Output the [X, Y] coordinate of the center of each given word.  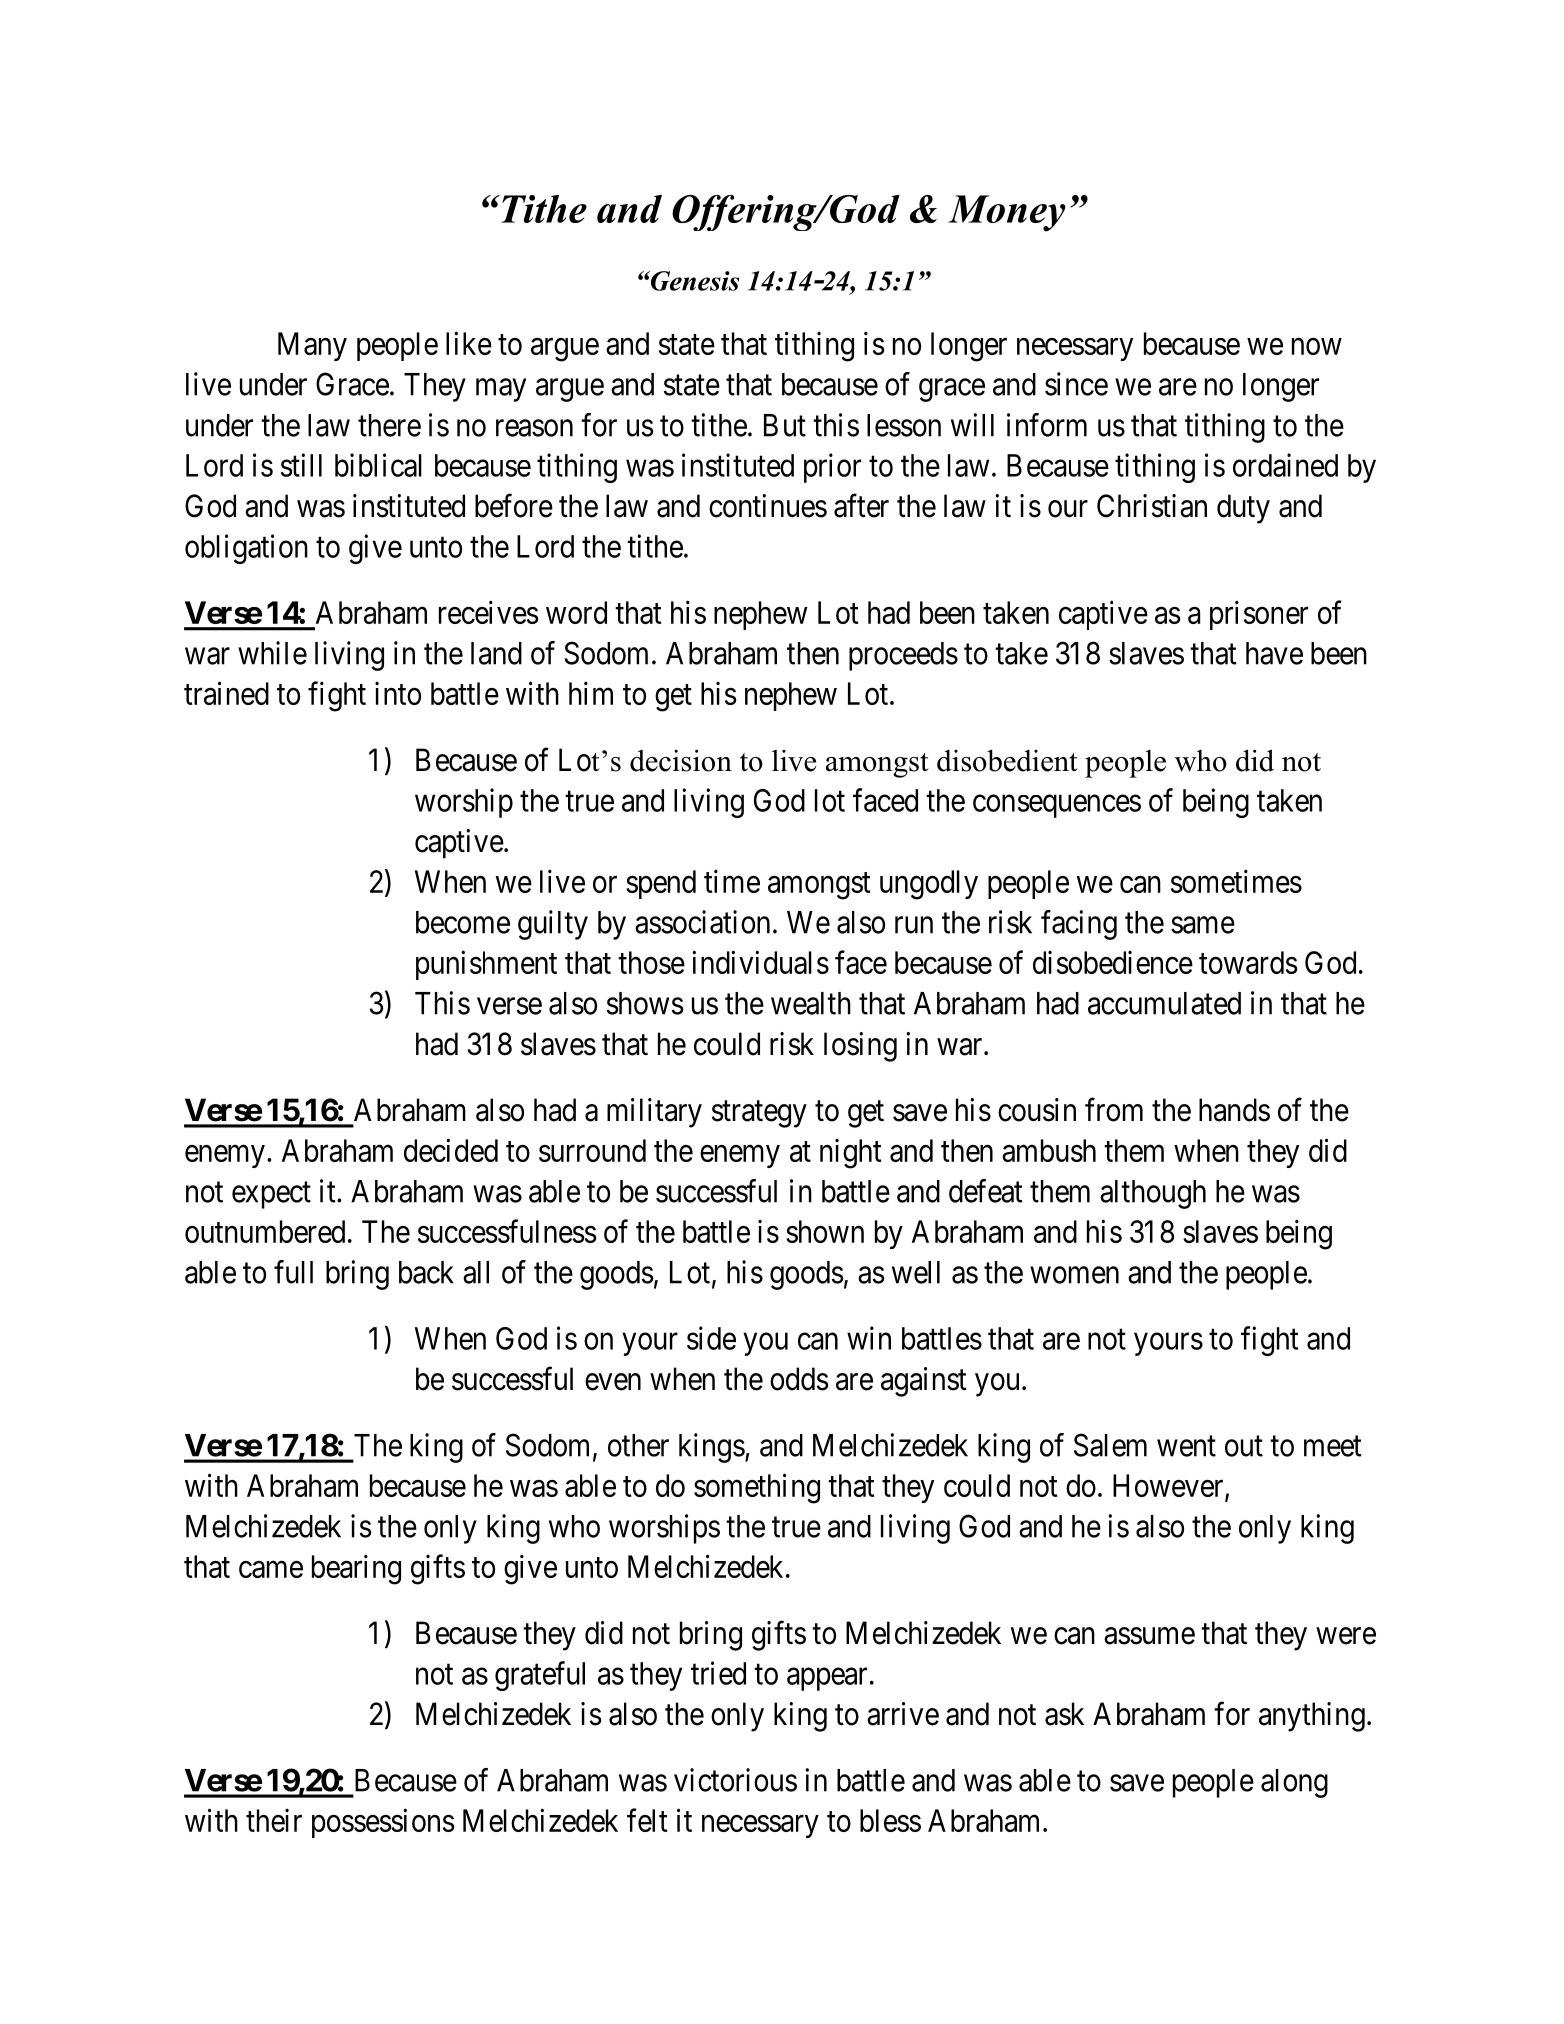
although [1153, 1194]
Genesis [694, 281]
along [1294, 1783]
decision [681, 760]
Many [312, 346]
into [398, 693]
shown [825, 1231]
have [1274, 653]
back [426, 1272]
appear [827, 1679]
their [274, 1820]
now [1317, 346]
